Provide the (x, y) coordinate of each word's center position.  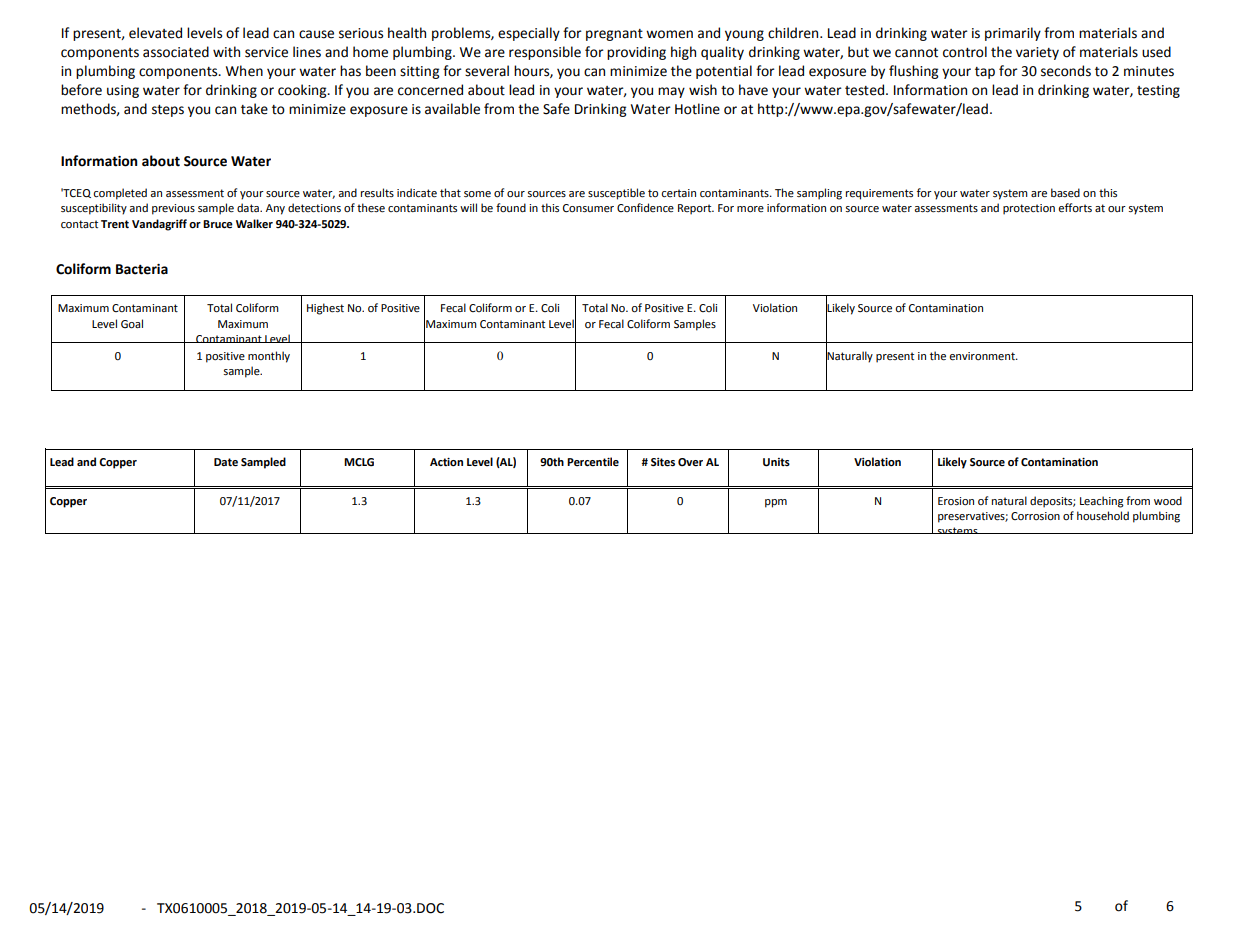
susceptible (616, 194)
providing (636, 53)
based (1065, 192)
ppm (776, 503)
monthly (269, 357)
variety (1037, 53)
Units (776, 462)
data (249, 207)
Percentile (593, 462)
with (226, 52)
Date (226, 462)
